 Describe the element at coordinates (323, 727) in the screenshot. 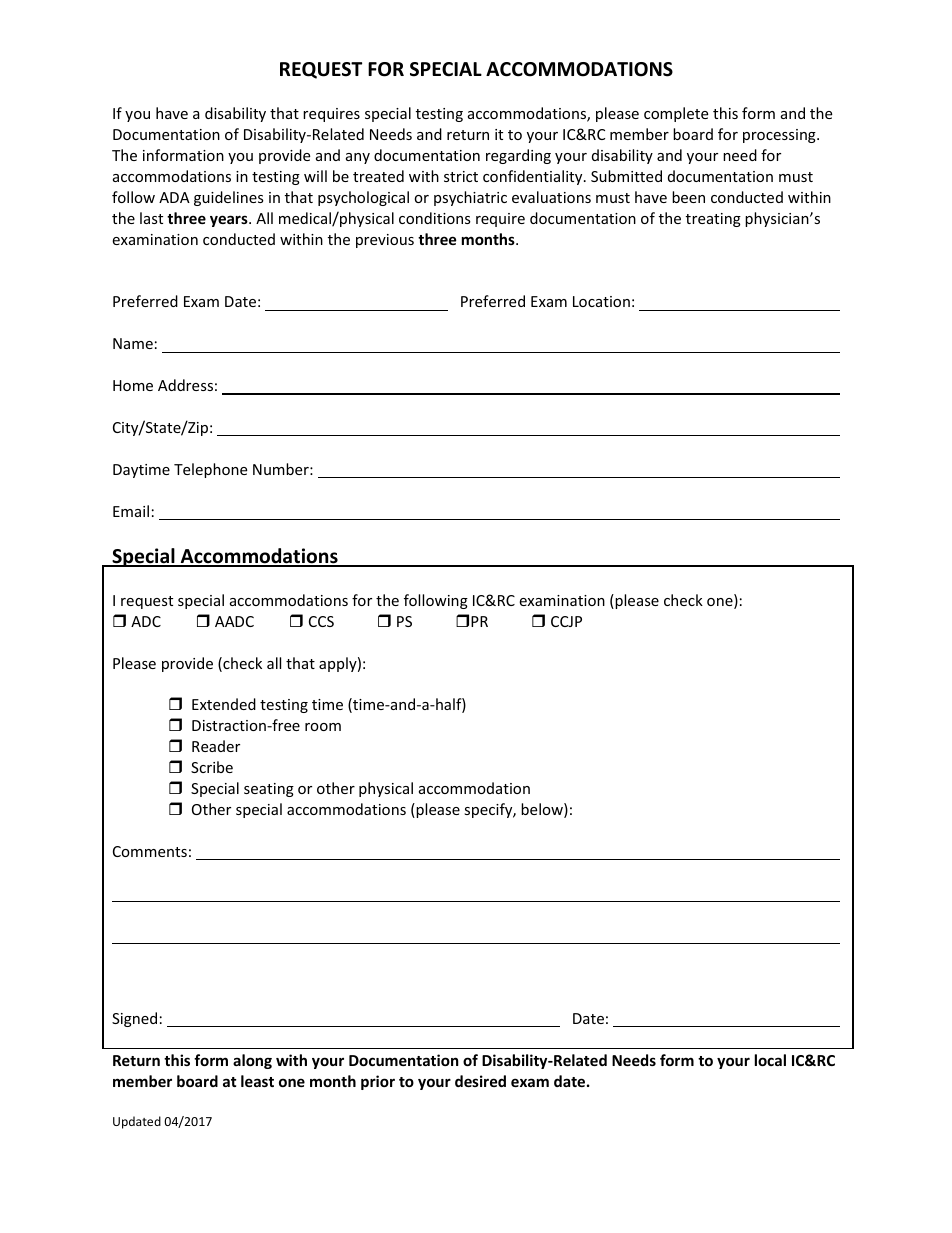

I see `room` at that location.
